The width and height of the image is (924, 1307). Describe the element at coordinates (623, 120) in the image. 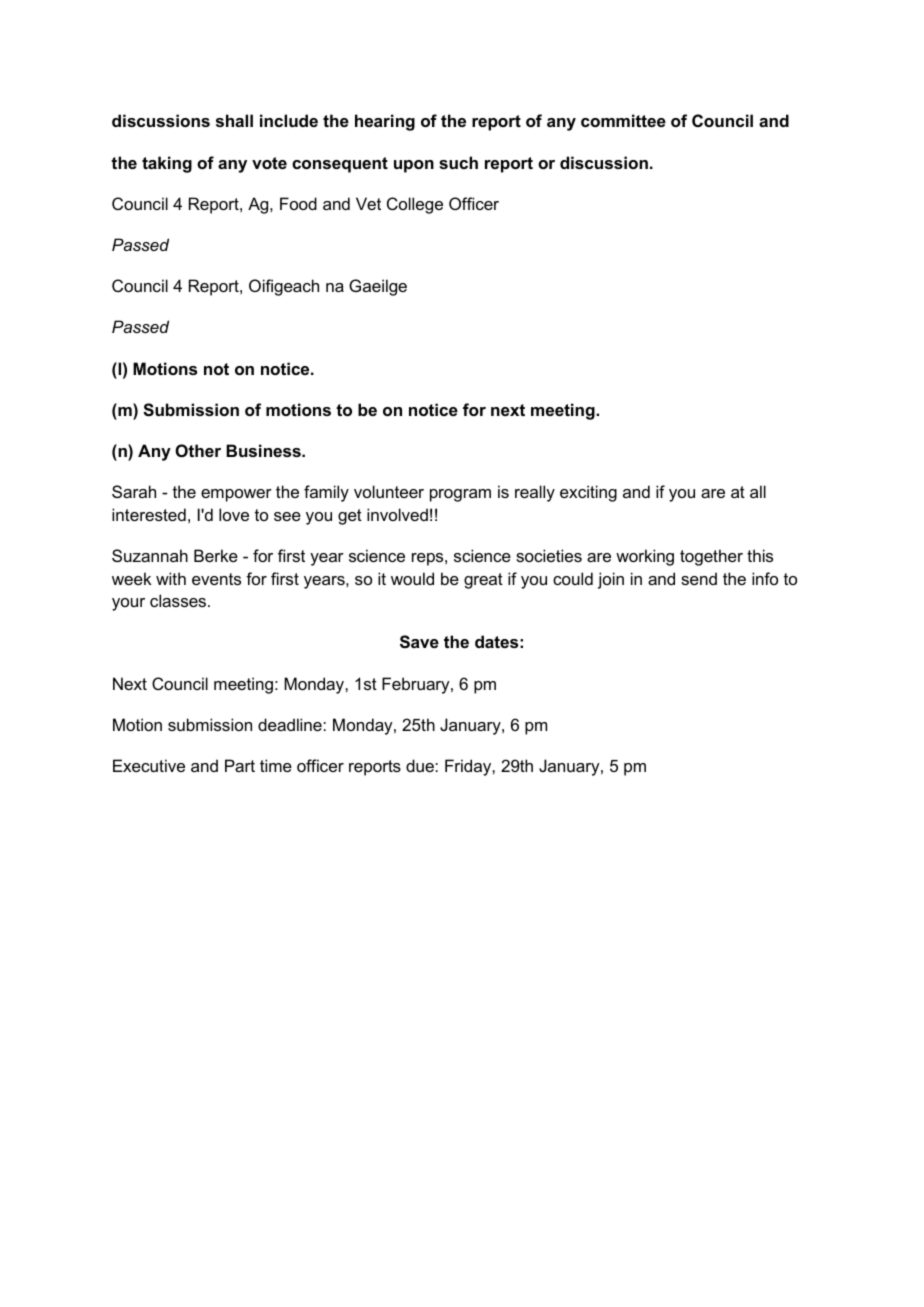

I see `committee` at that location.
